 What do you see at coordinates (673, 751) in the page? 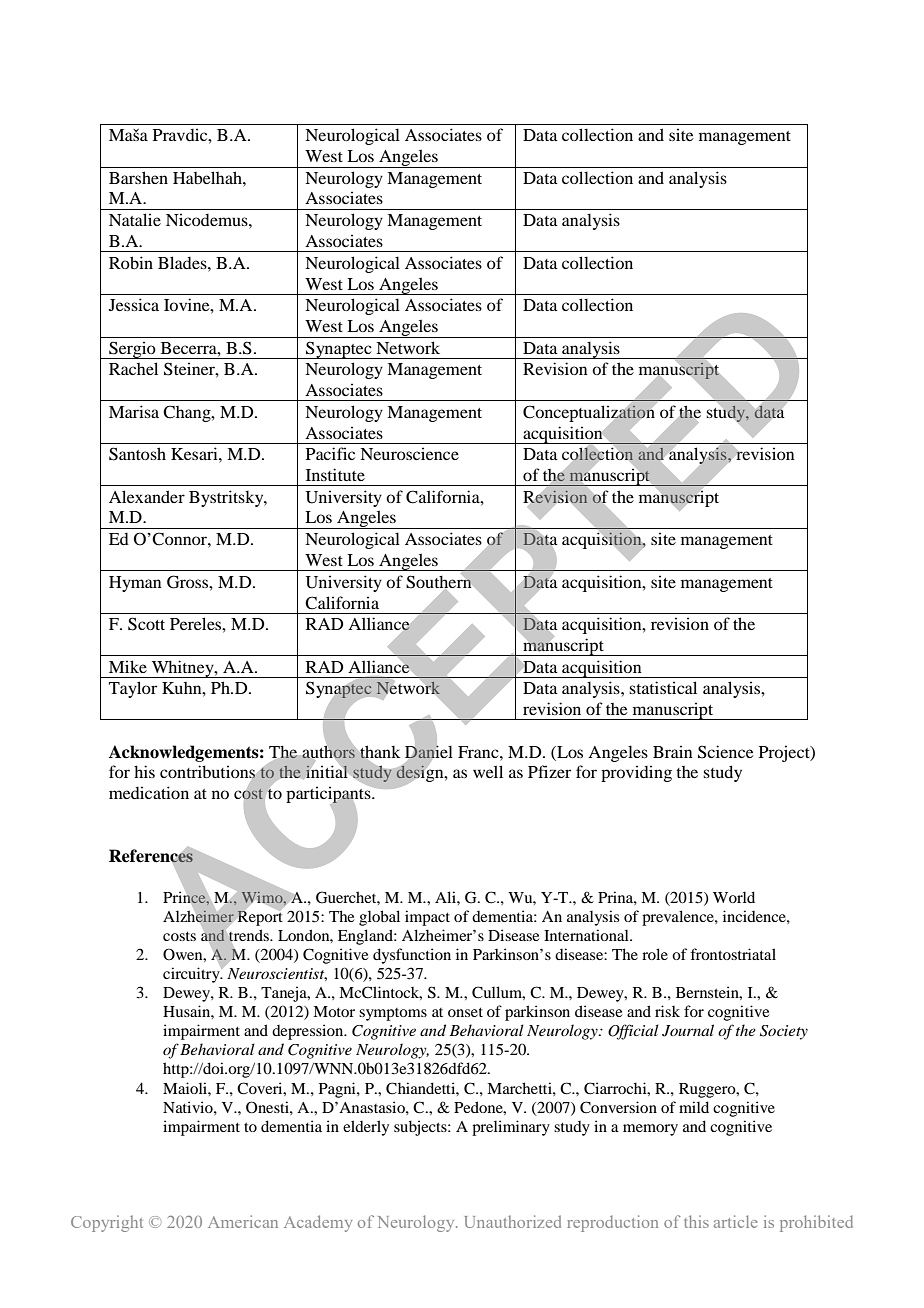
I see `Brain` at bounding box center [673, 751].
